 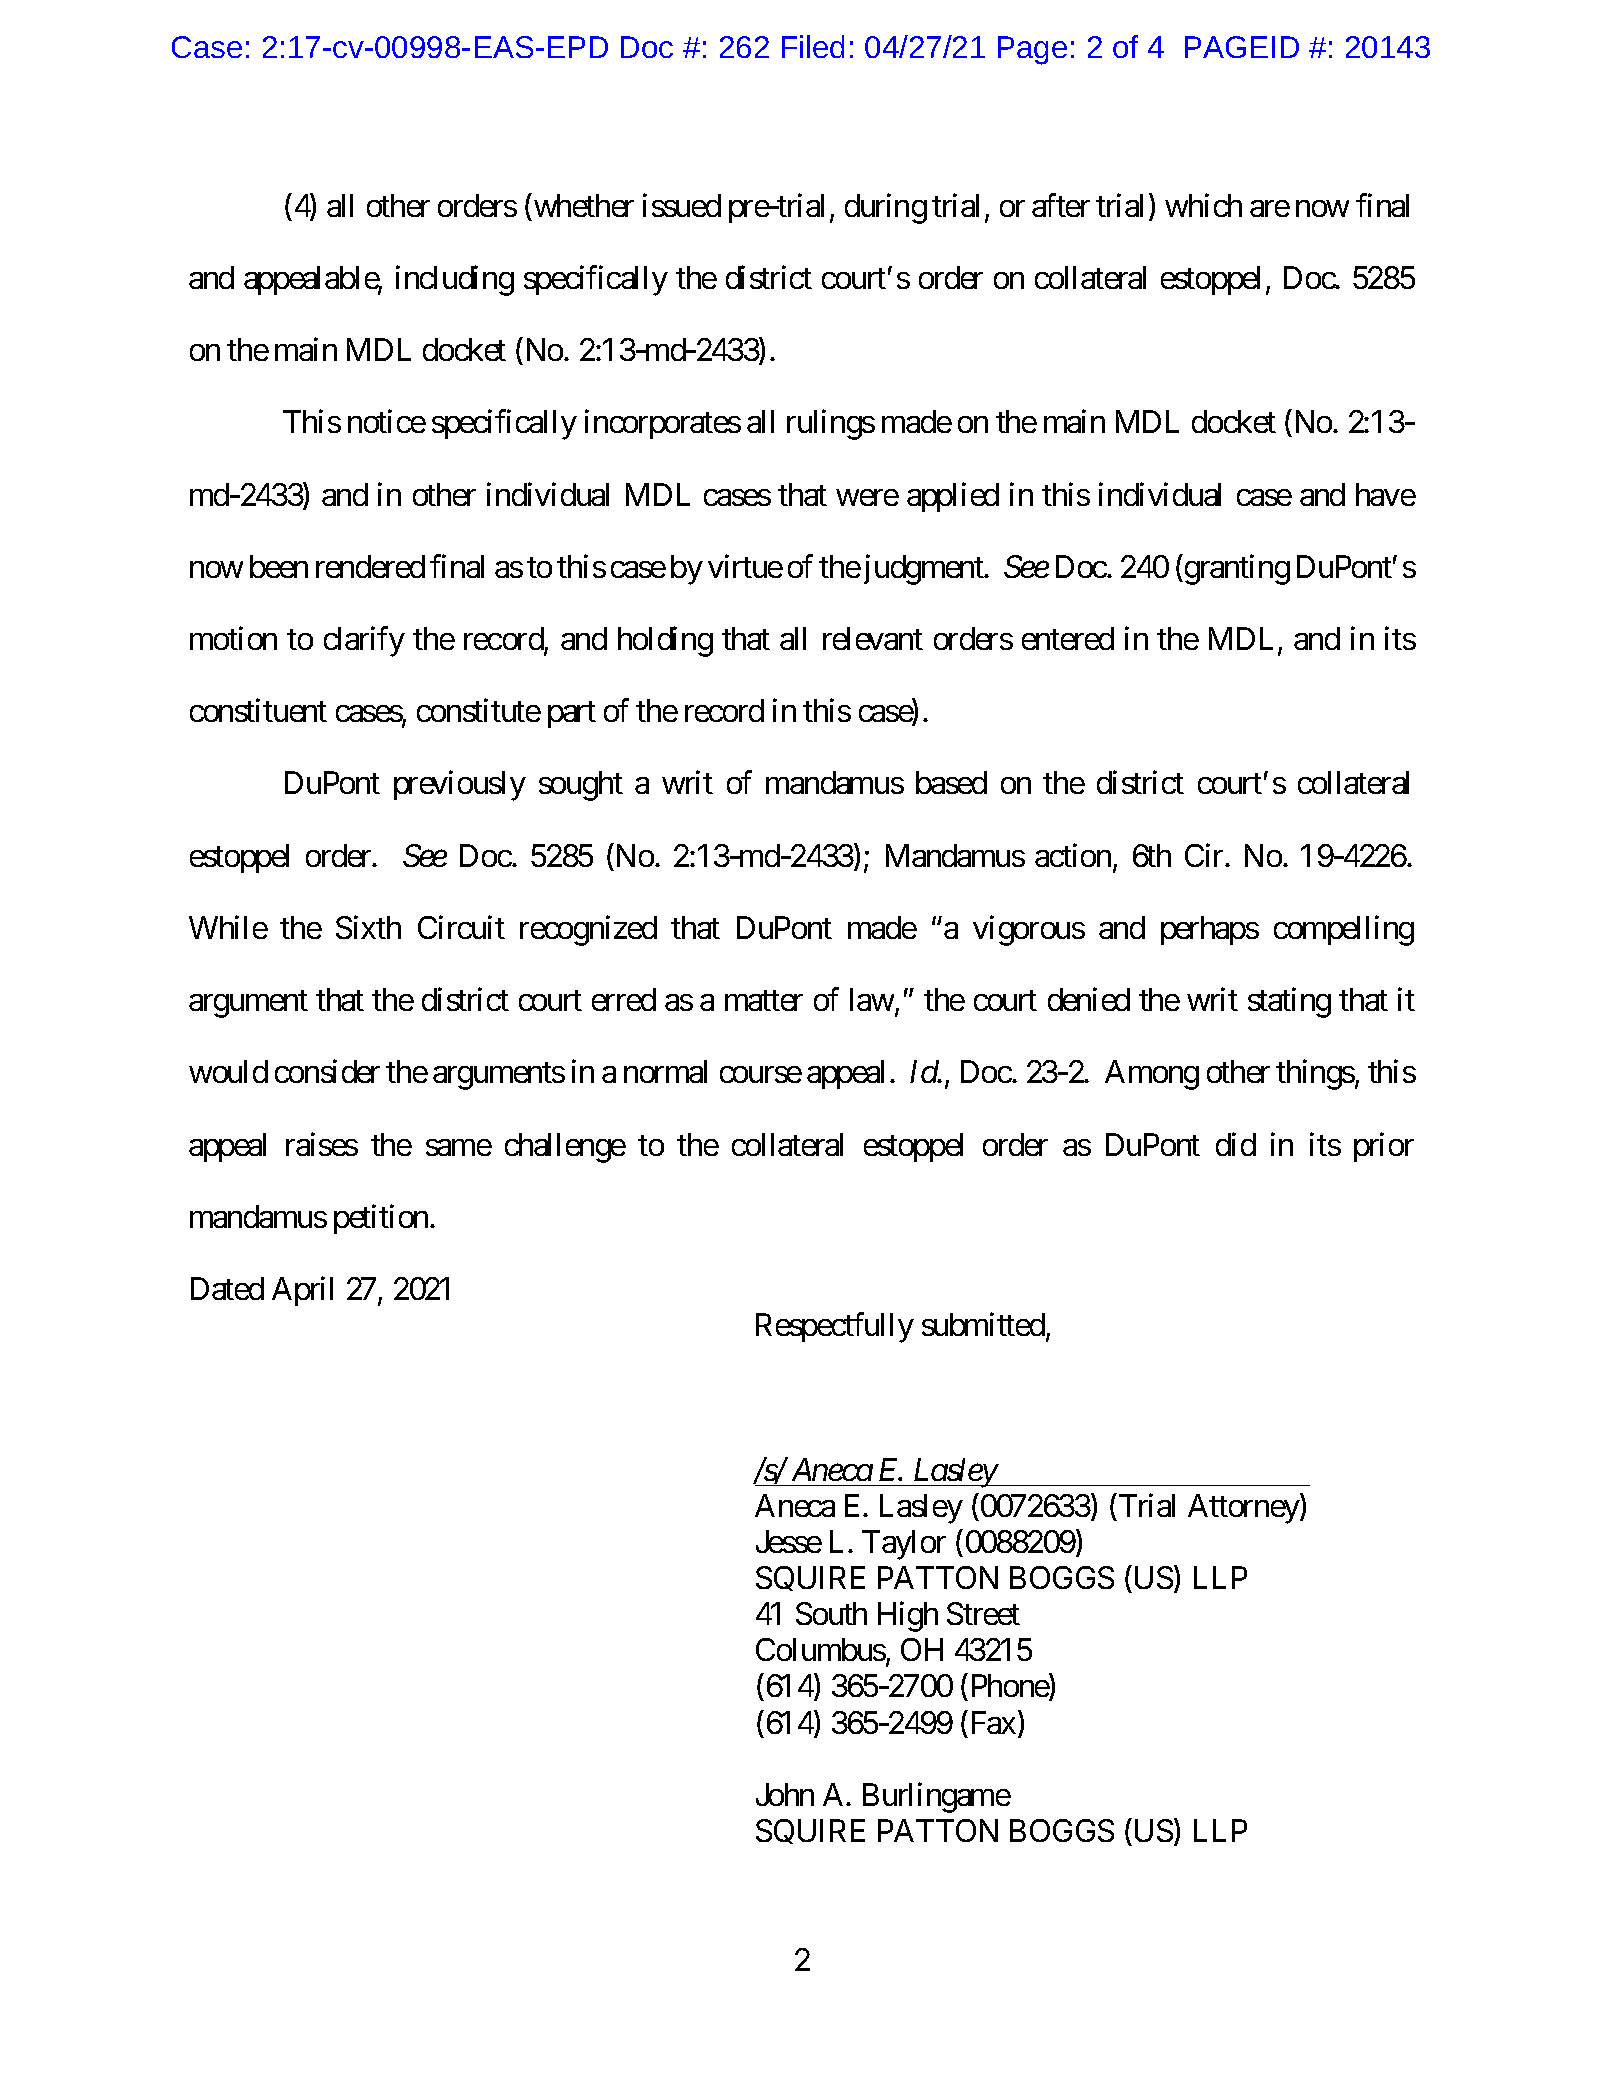 I want to click on applied, so click(x=953, y=497).
